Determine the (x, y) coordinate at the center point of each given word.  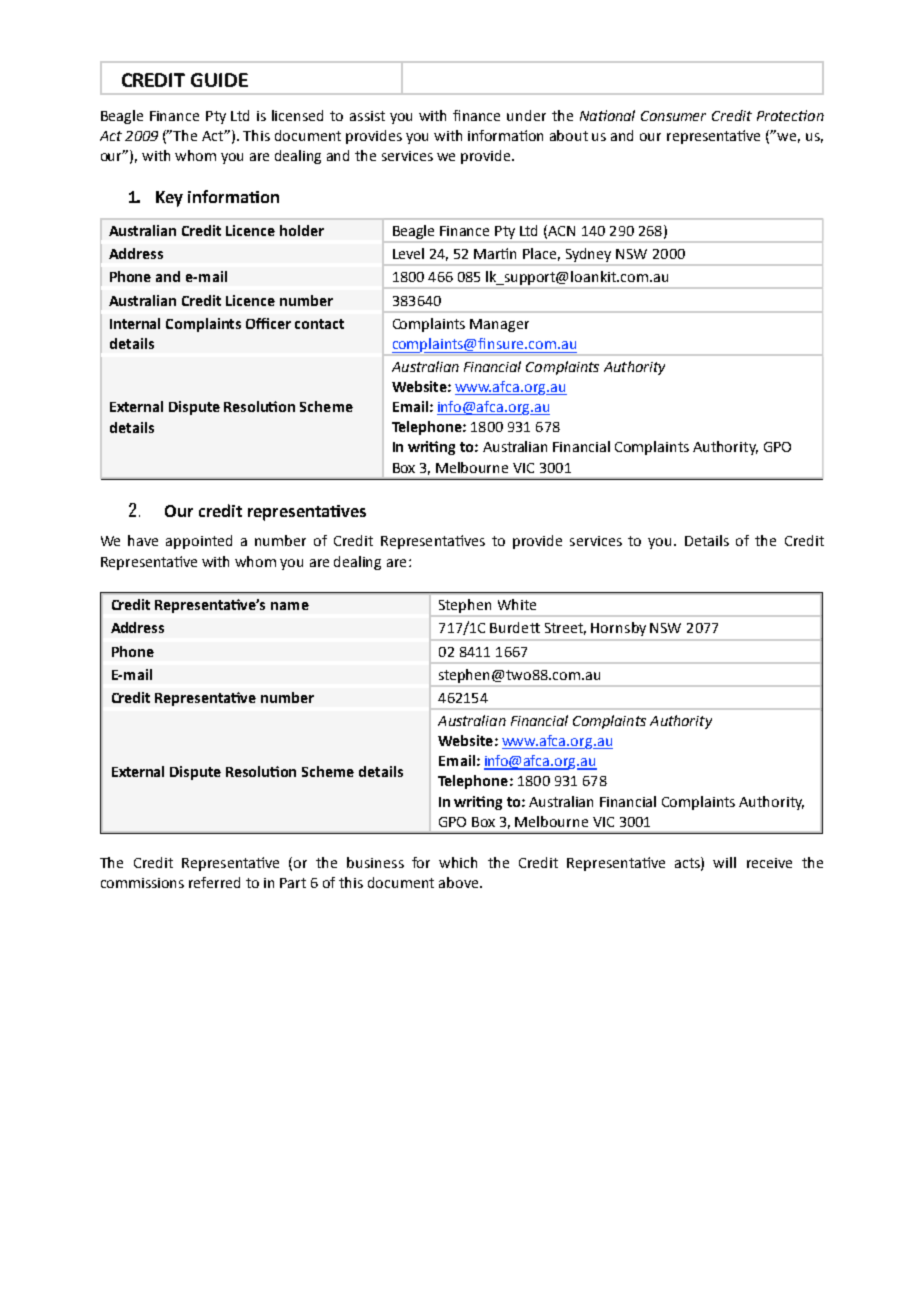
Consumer (673, 116)
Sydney (588, 255)
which (458, 862)
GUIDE (219, 80)
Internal (135, 323)
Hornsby (618, 629)
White (517, 604)
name (290, 606)
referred (214, 882)
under (526, 115)
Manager (499, 325)
